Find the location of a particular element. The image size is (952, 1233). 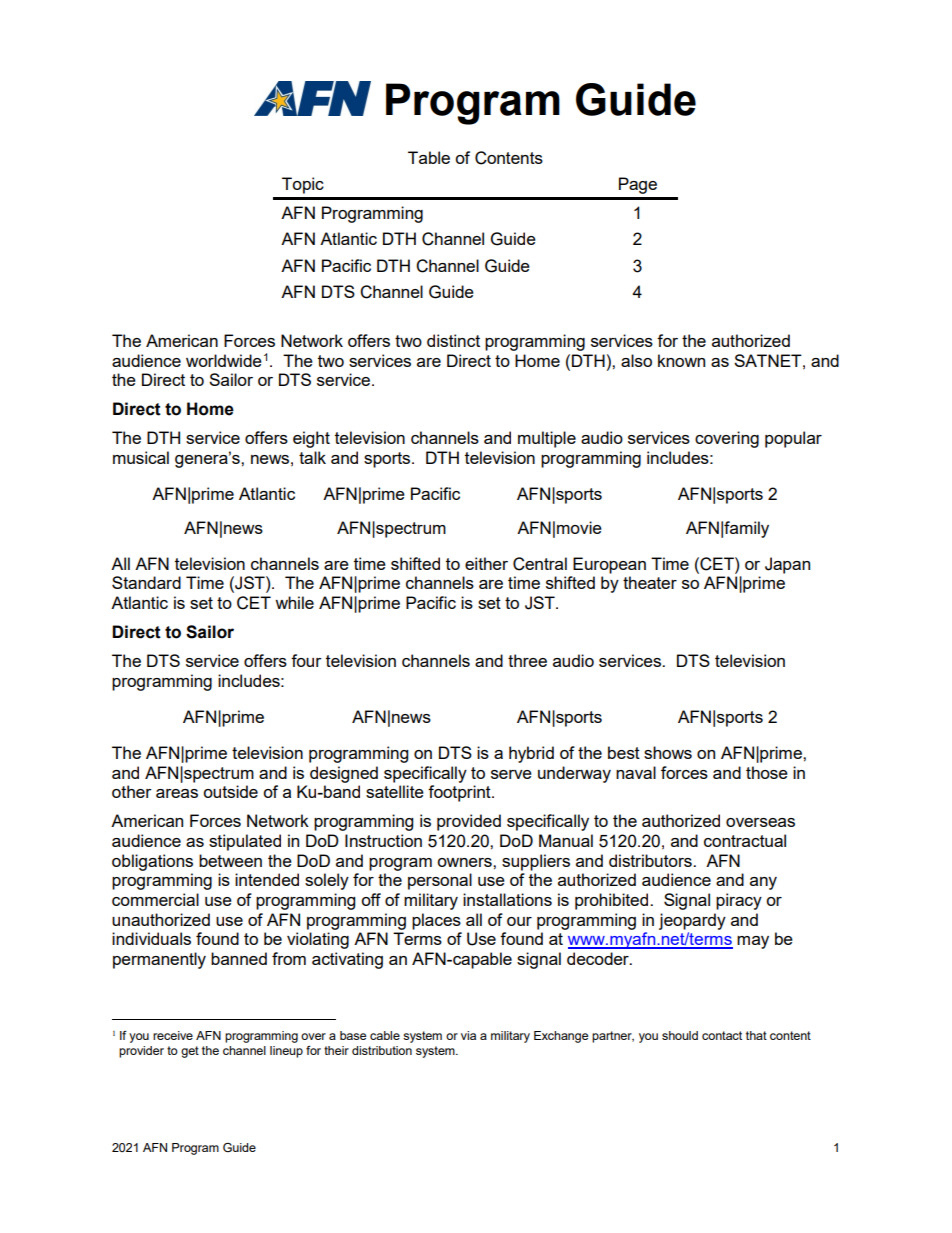

Standard is located at coordinates (146, 582).
